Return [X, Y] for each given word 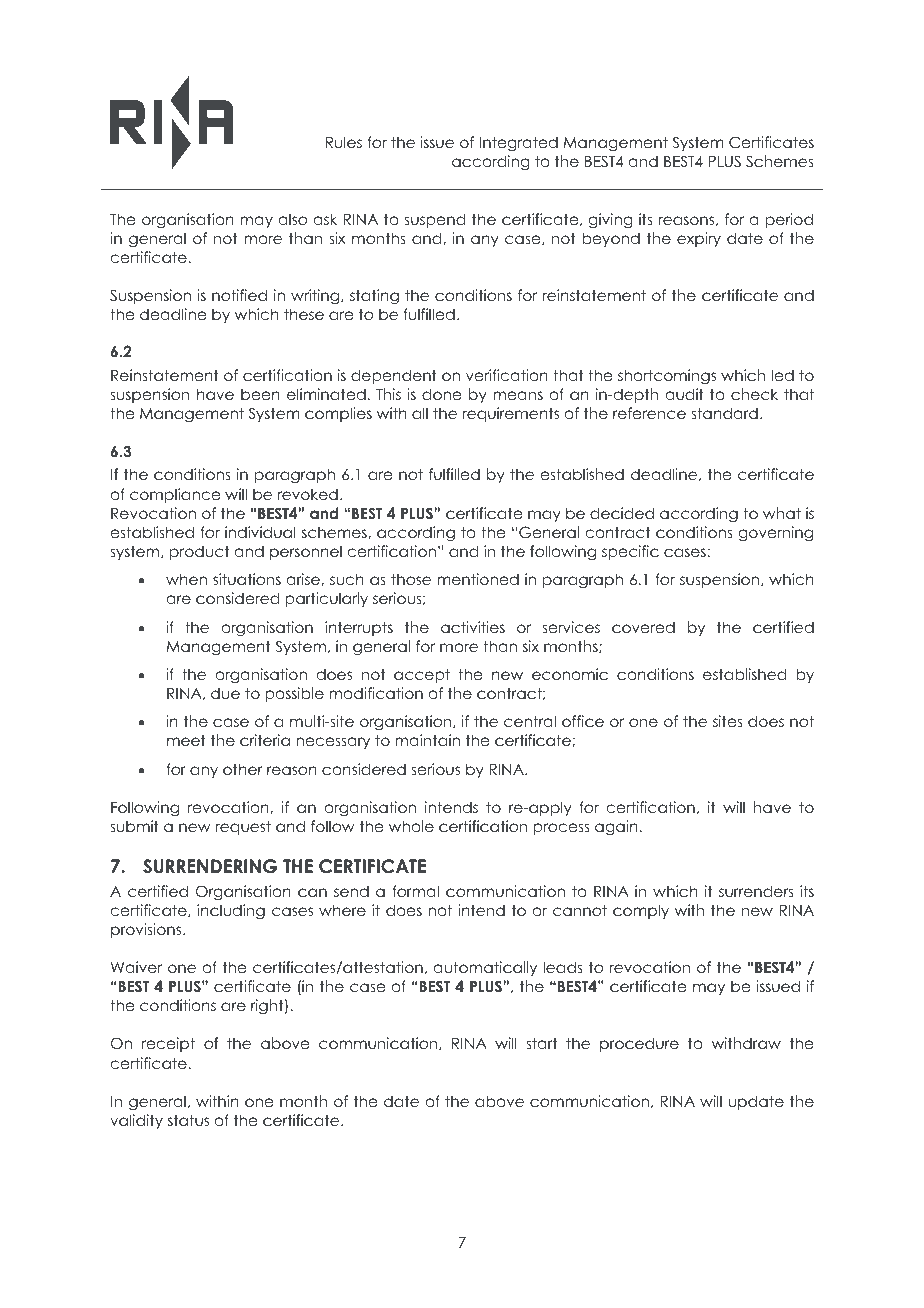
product [199, 552]
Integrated [518, 143]
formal [415, 891]
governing [775, 533]
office [583, 721]
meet [186, 740]
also [293, 219]
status [188, 1120]
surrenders [756, 891]
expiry [699, 239]
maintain [427, 740]
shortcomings [667, 377]
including [231, 912]
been [260, 394]
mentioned [478, 579]
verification [507, 375]
